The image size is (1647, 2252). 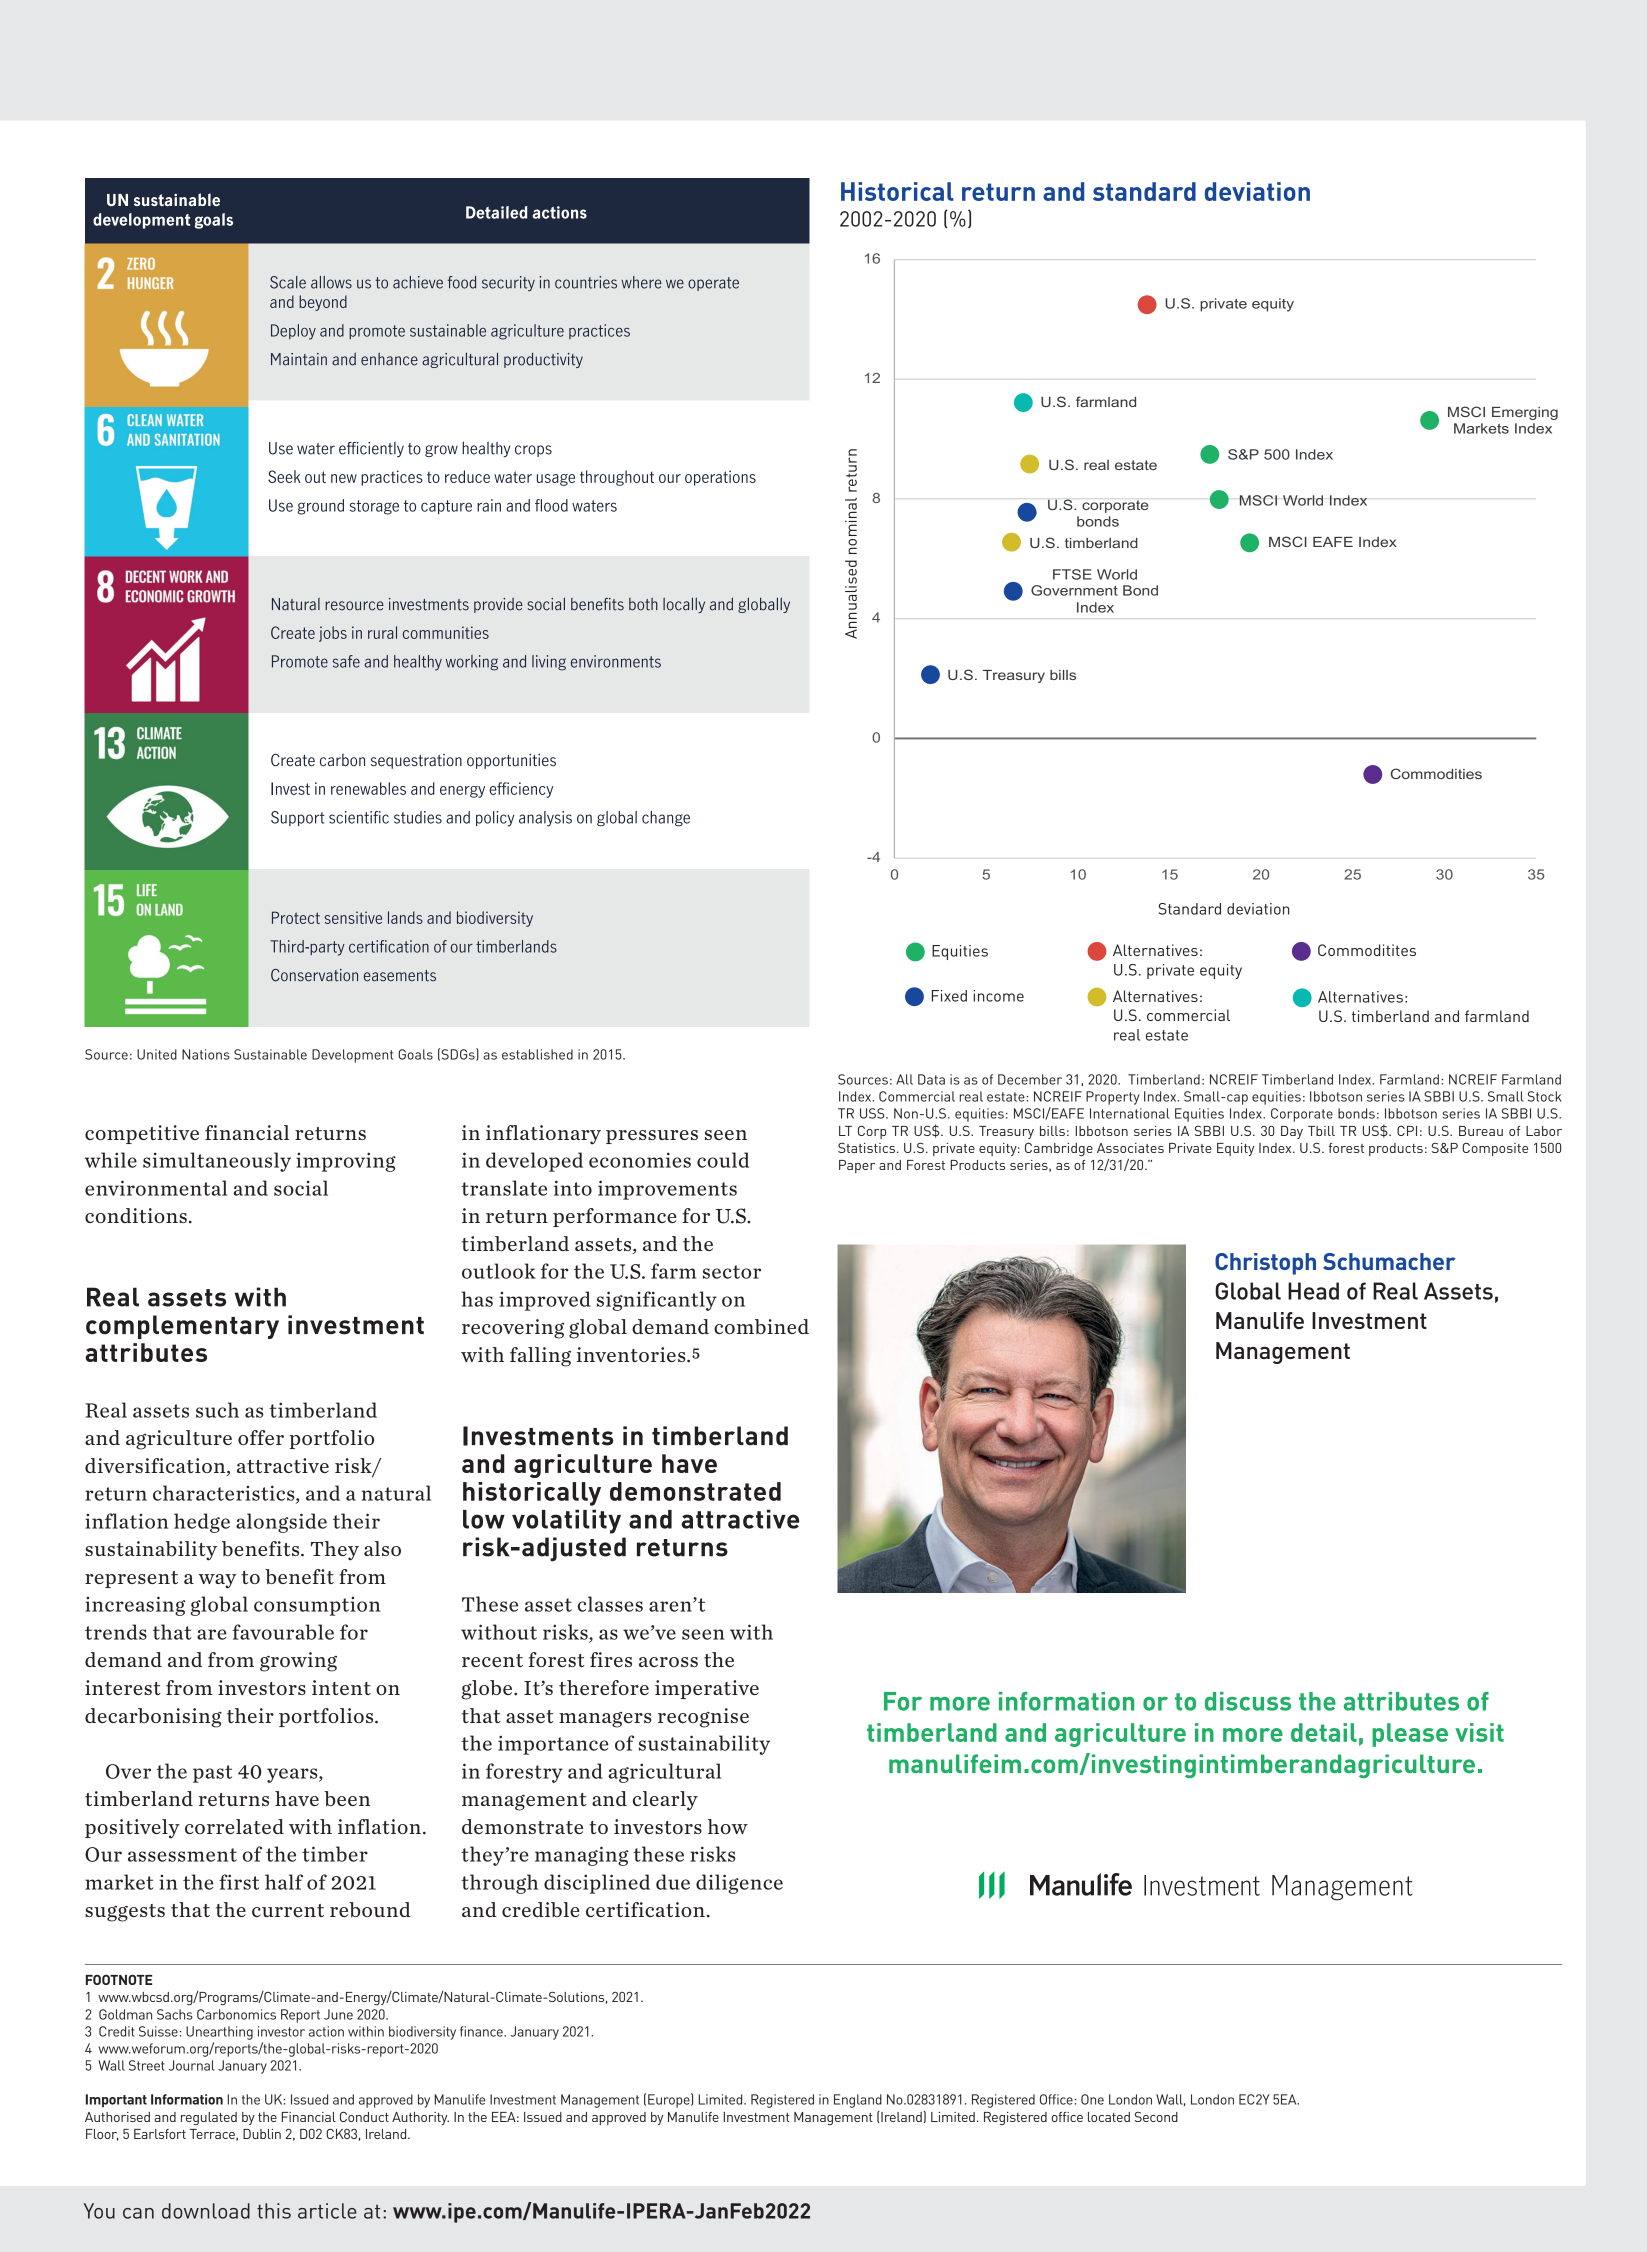 What do you see at coordinates (761, 1326) in the document?
I see `combined` at bounding box center [761, 1326].
